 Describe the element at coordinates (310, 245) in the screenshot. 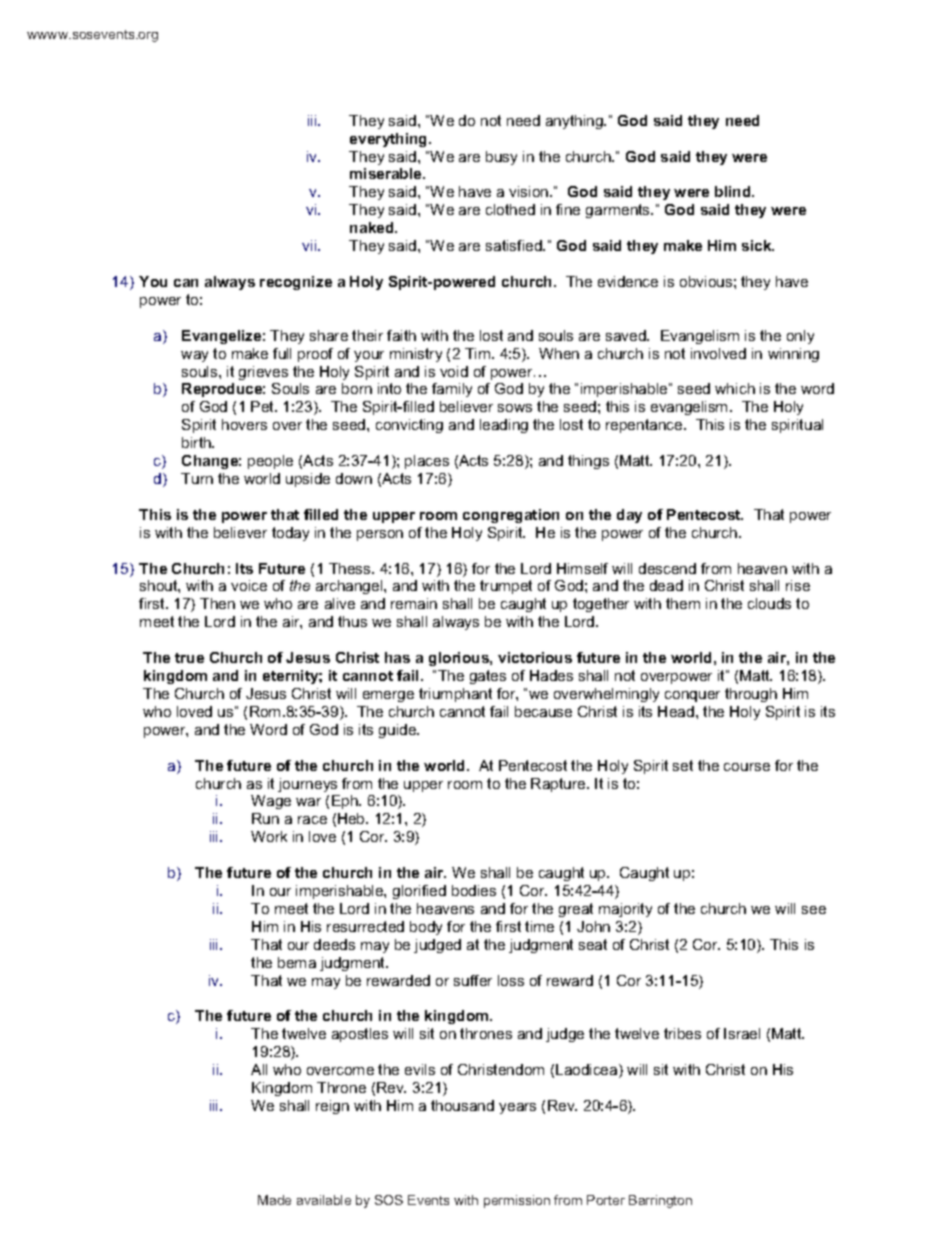

I see `vii` at that location.
